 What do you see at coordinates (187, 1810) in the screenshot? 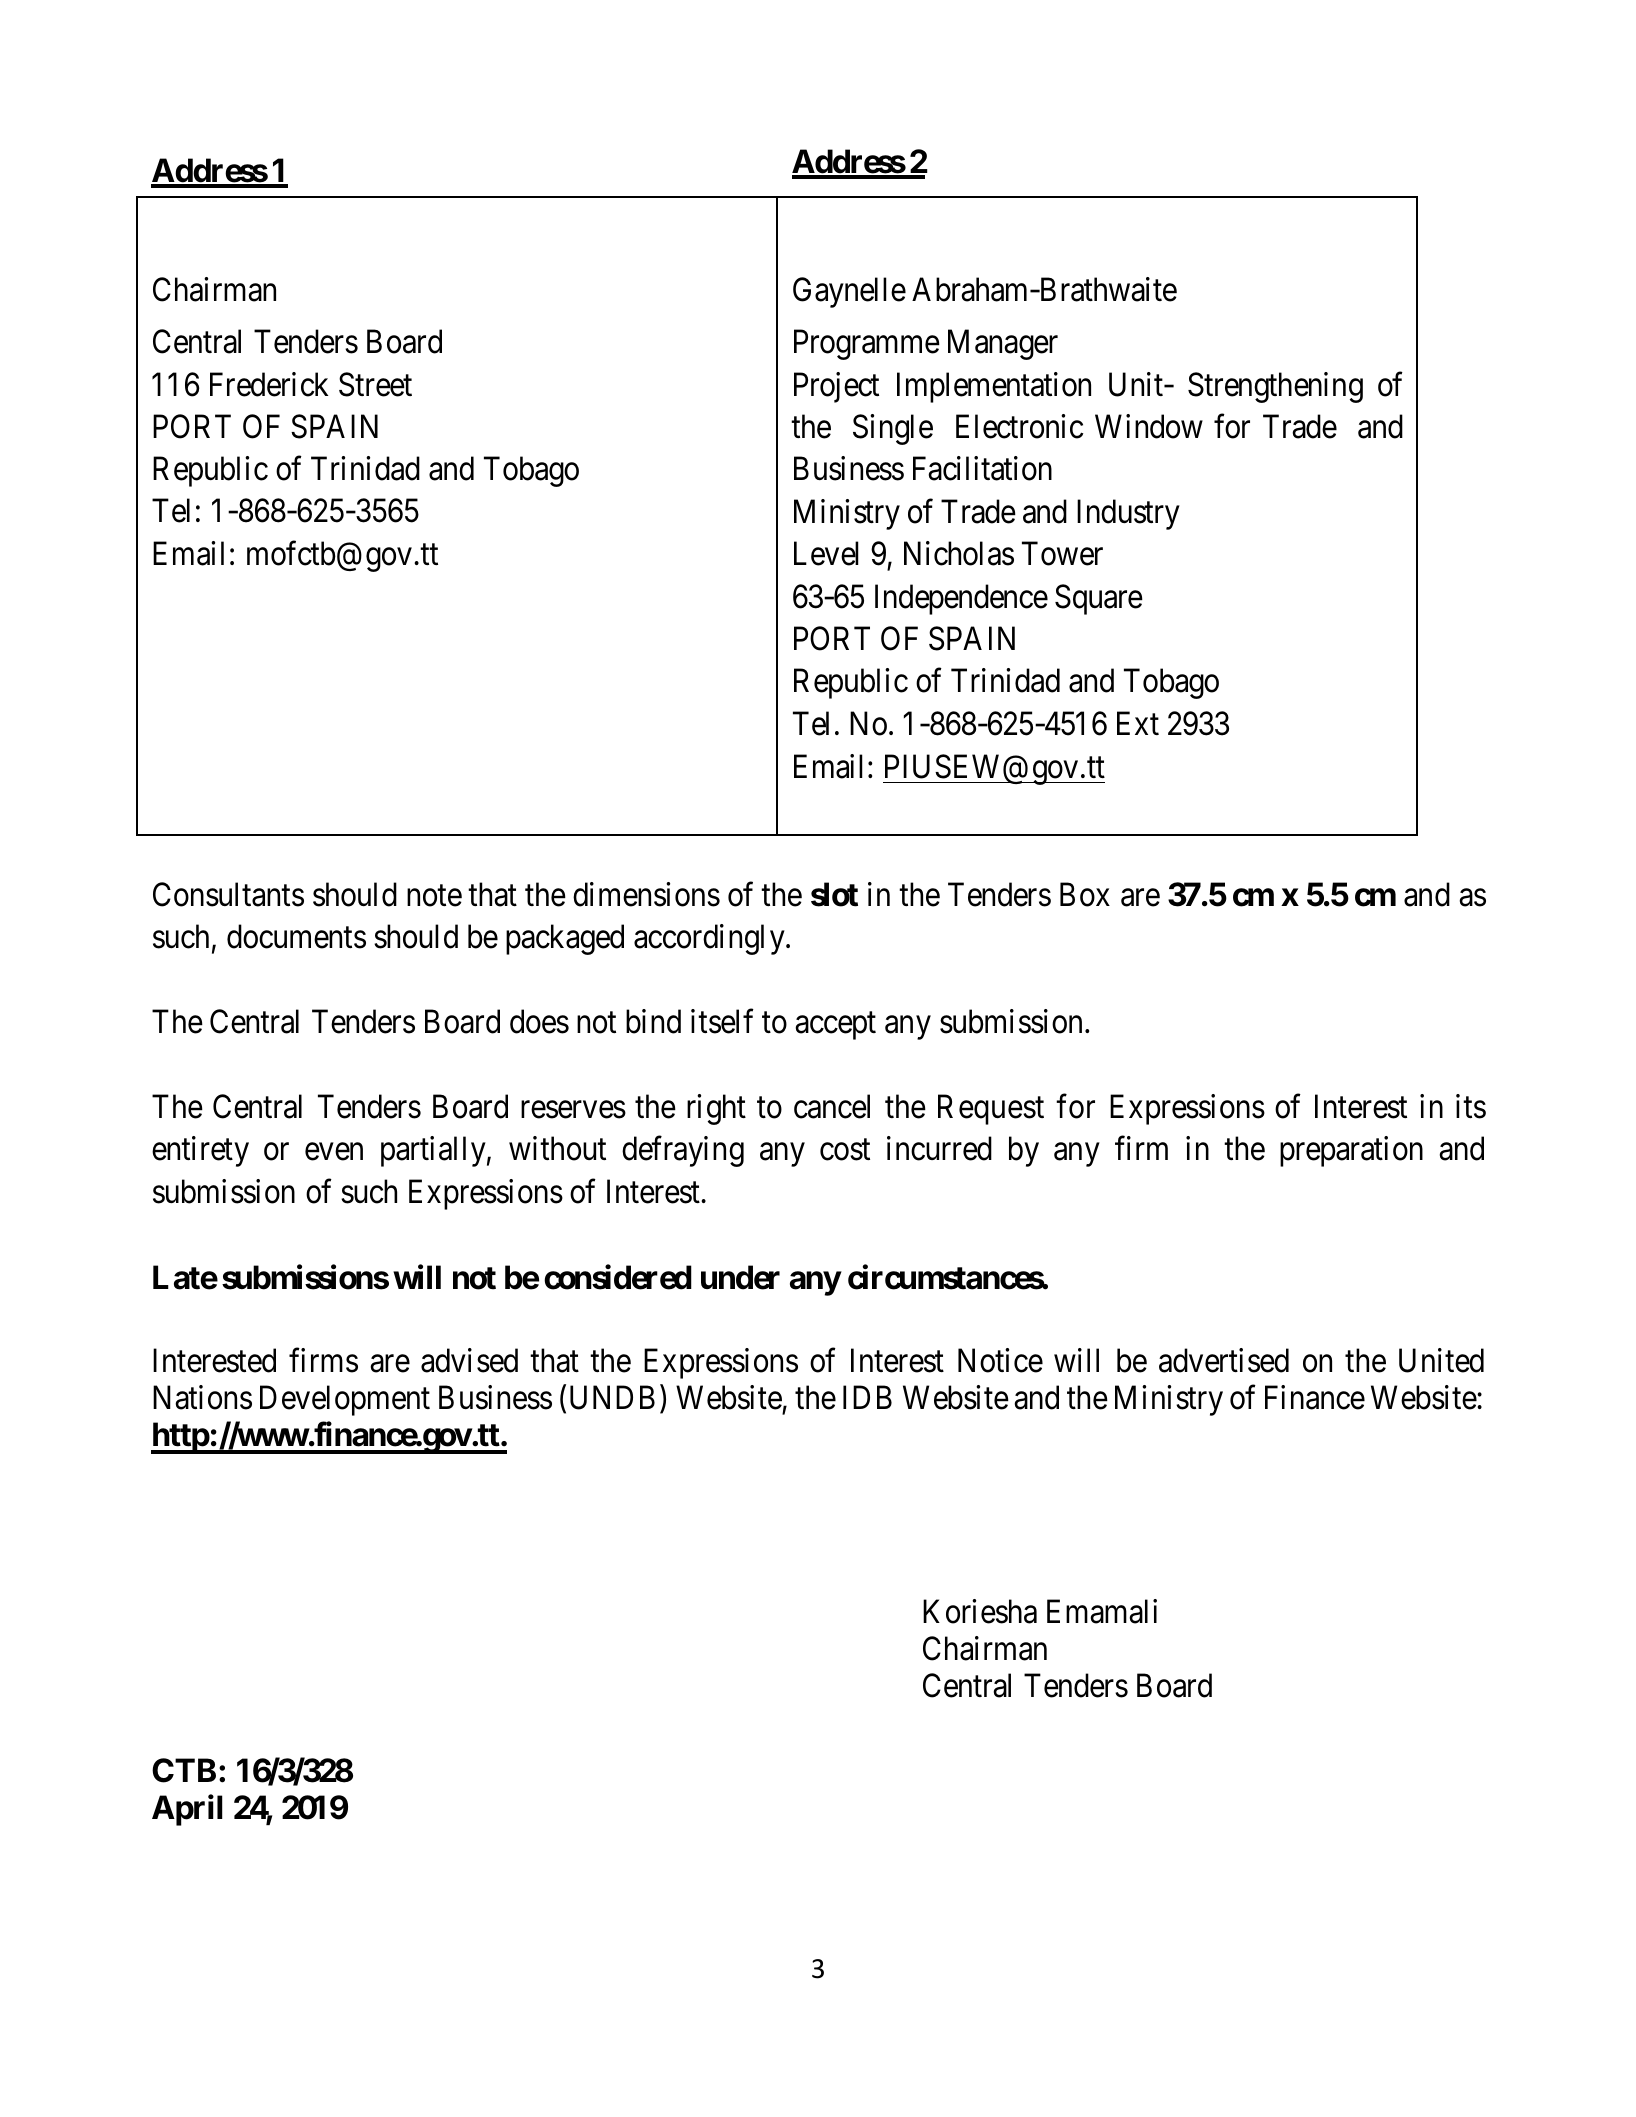
I see `April` at bounding box center [187, 1810].
